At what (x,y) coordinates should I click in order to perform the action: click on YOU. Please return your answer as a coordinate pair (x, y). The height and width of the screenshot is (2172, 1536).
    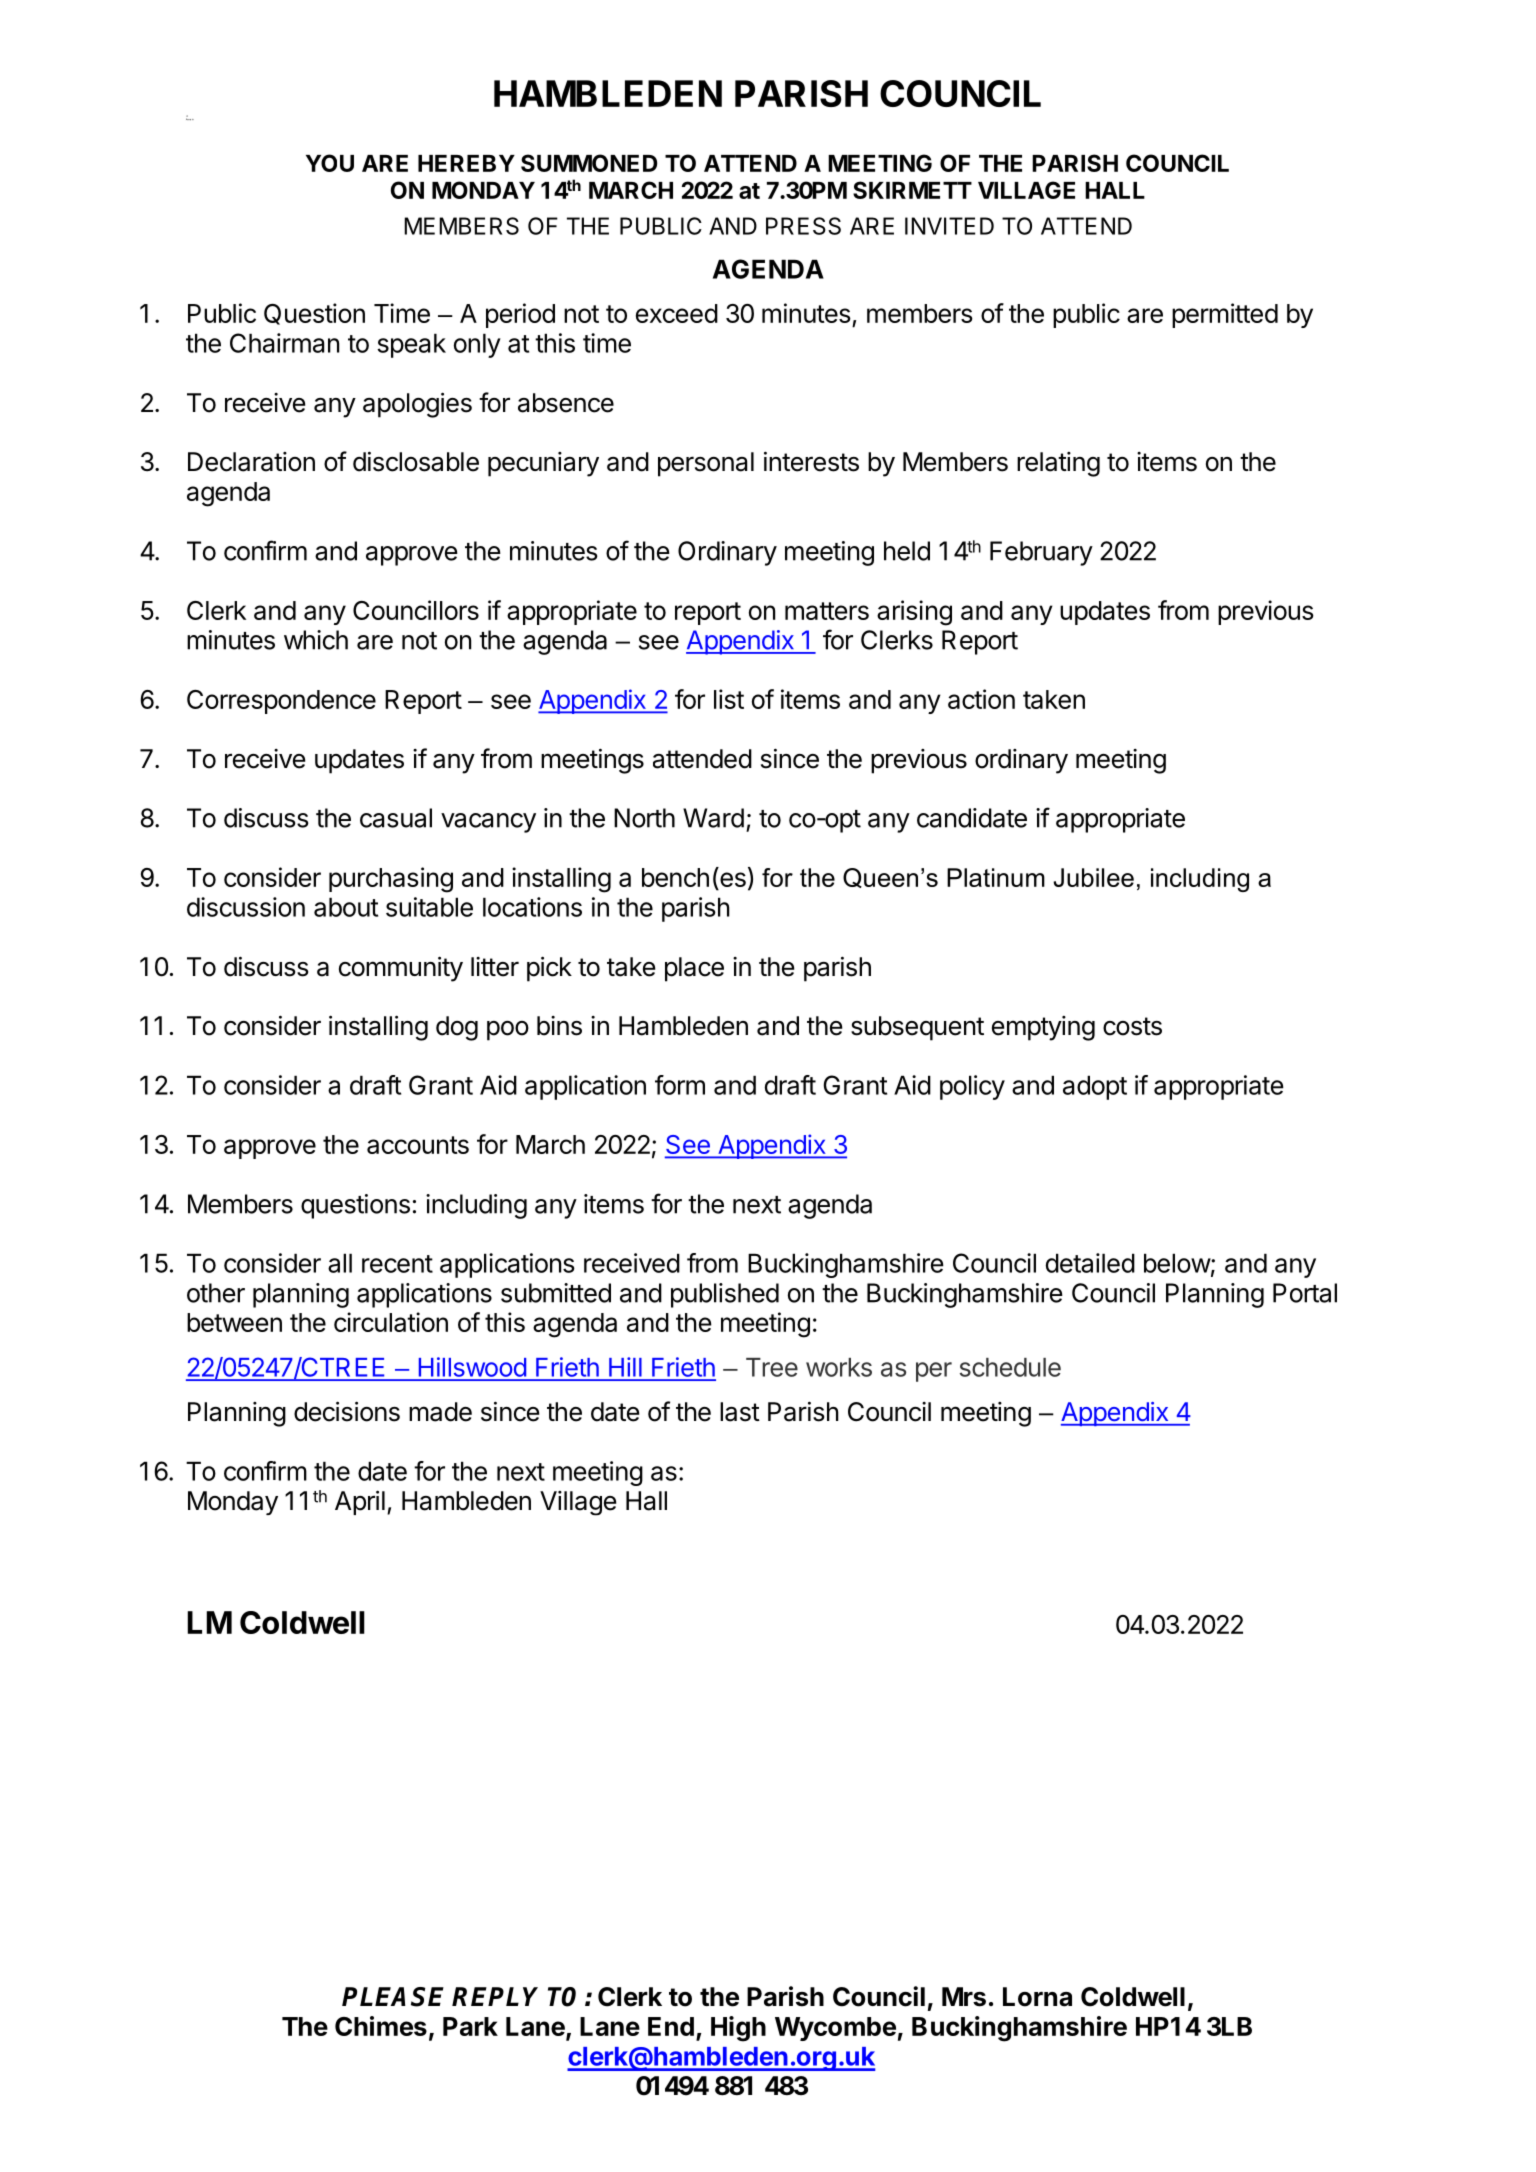
    Looking at the image, I should click on (330, 163).
